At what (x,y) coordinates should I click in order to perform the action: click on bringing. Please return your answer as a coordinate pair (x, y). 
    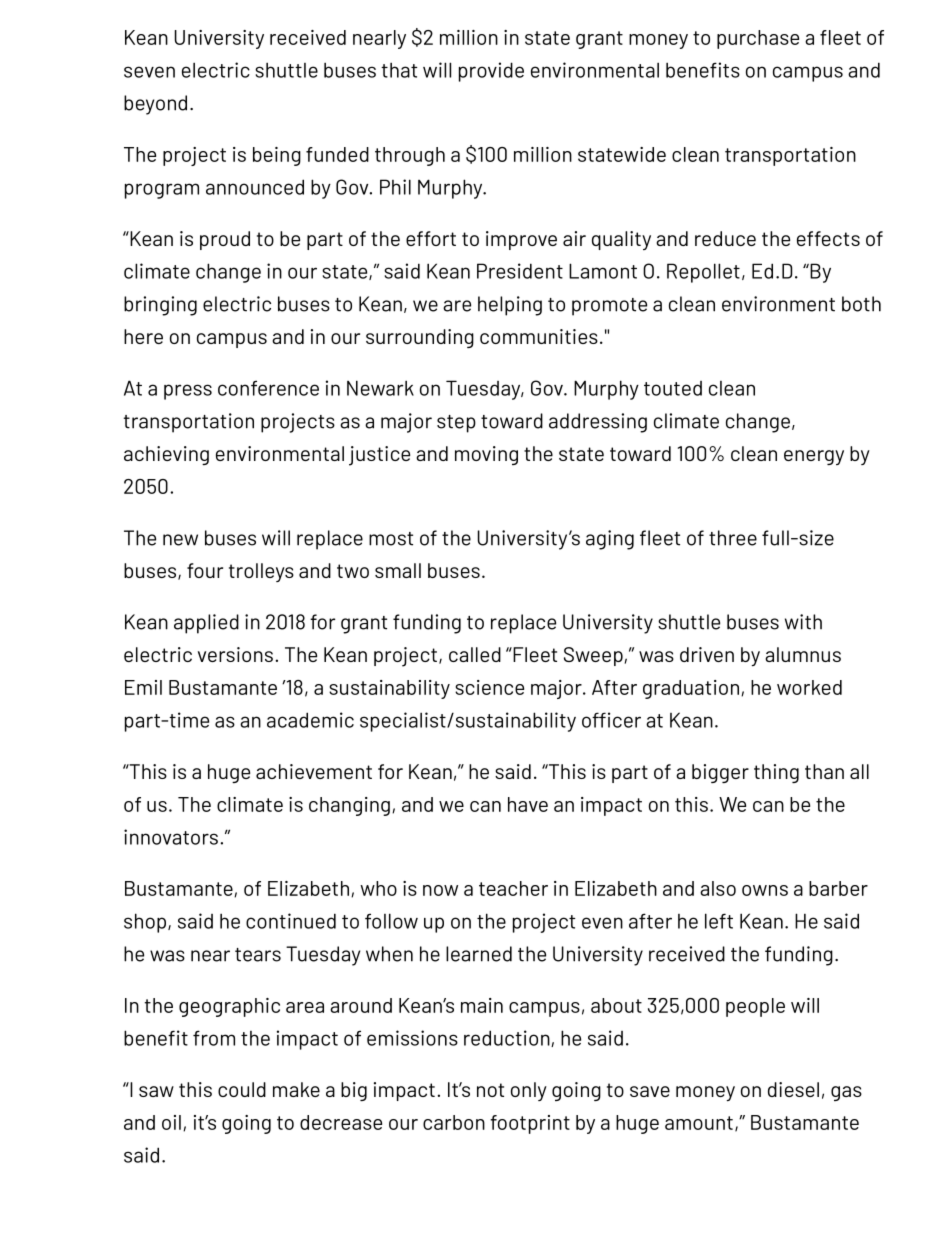
    Looking at the image, I should click on (160, 306).
